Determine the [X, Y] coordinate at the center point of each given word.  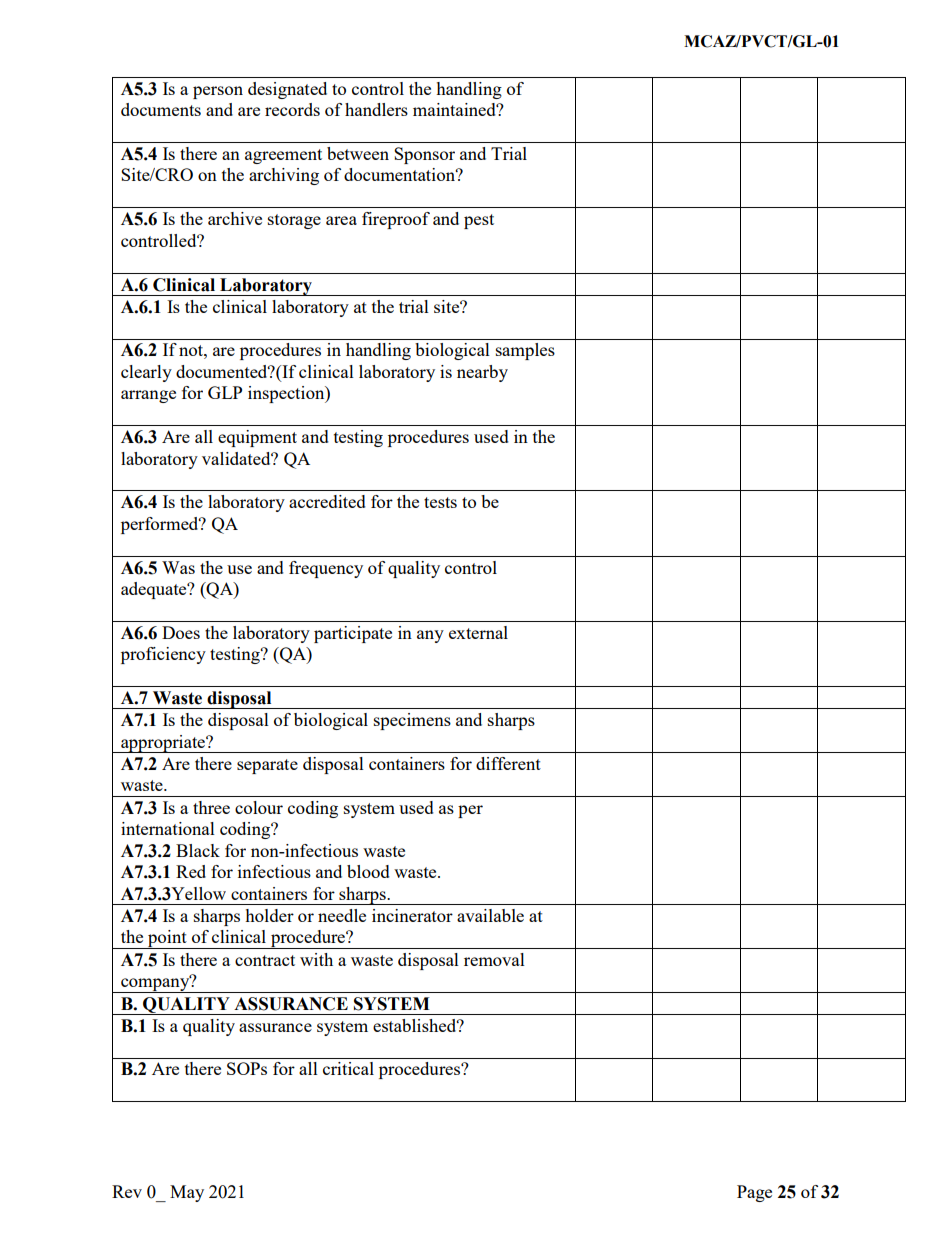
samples [525, 351]
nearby [482, 373]
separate [267, 766]
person [218, 92]
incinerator [412, 915]
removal [494, 959]
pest [479, 221]
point [167, 939]
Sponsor [424, 155]
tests [440, 502]
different [508, 763]
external [478, 632]
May [187, 1193]
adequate [155, 590]
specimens [412, 721]
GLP [225, 392]
